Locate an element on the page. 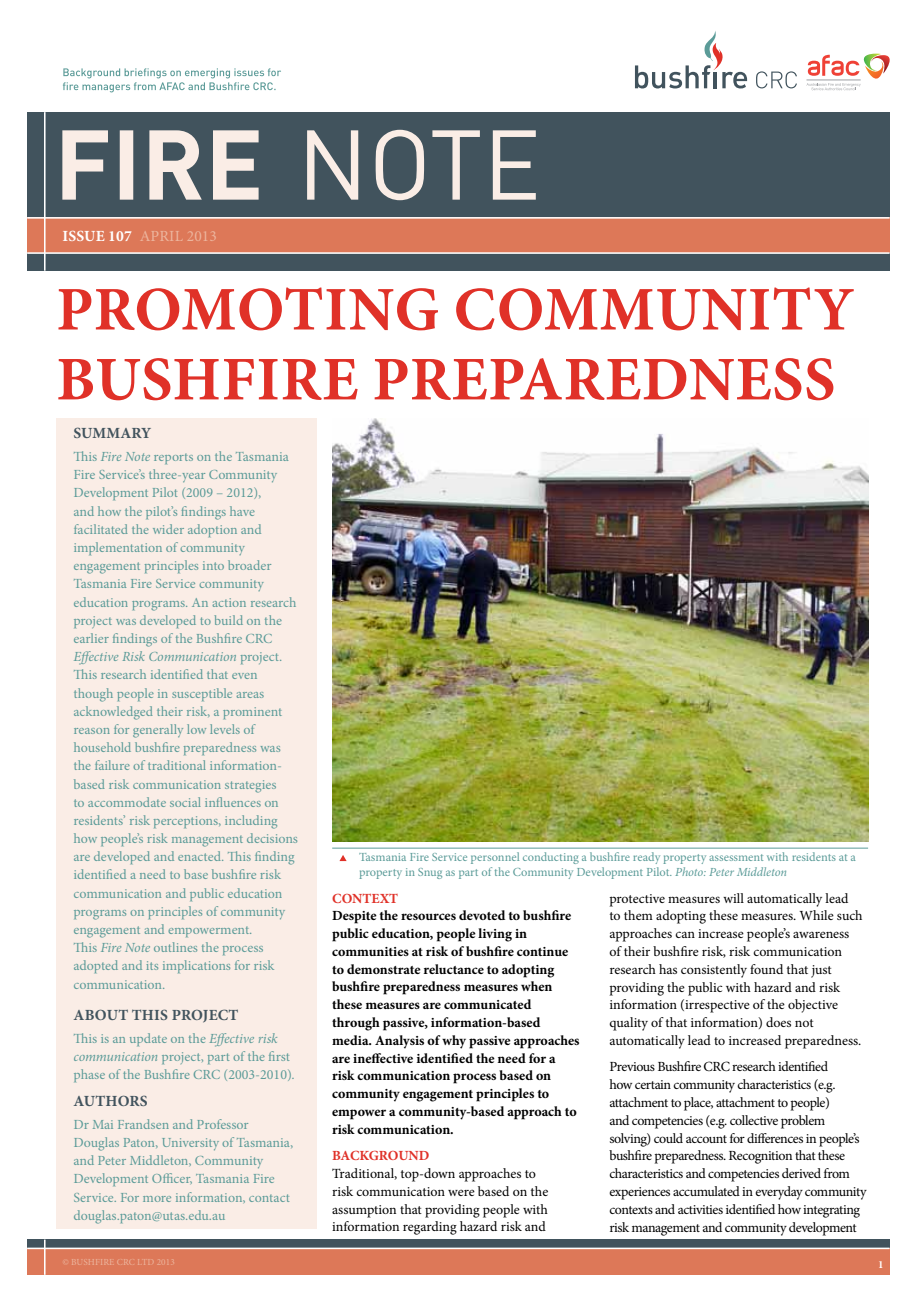 The image size is (924, 1308). found is located at coordinates (766, 969).
